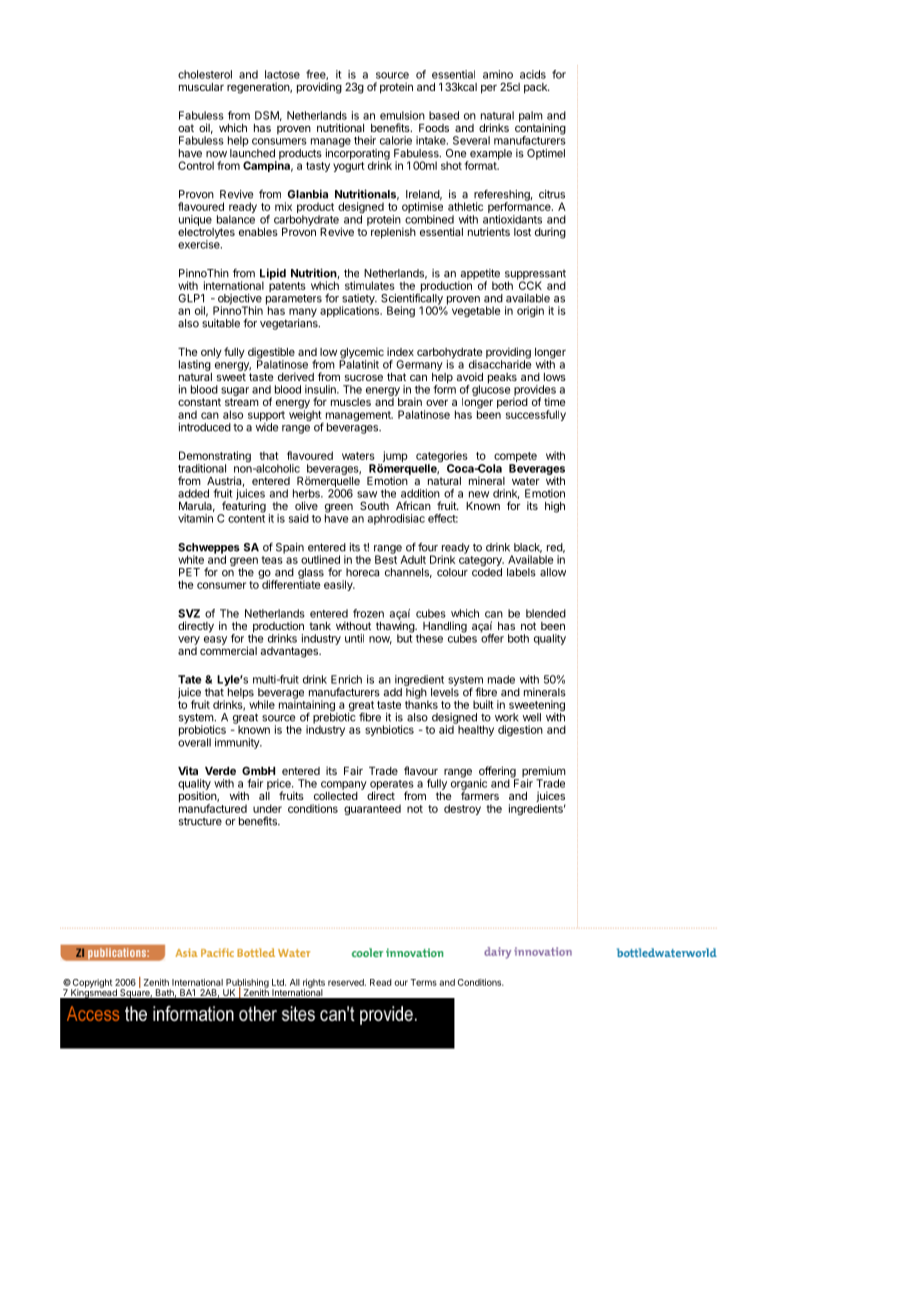  I want to click on Publishing, so click(247, 984).
